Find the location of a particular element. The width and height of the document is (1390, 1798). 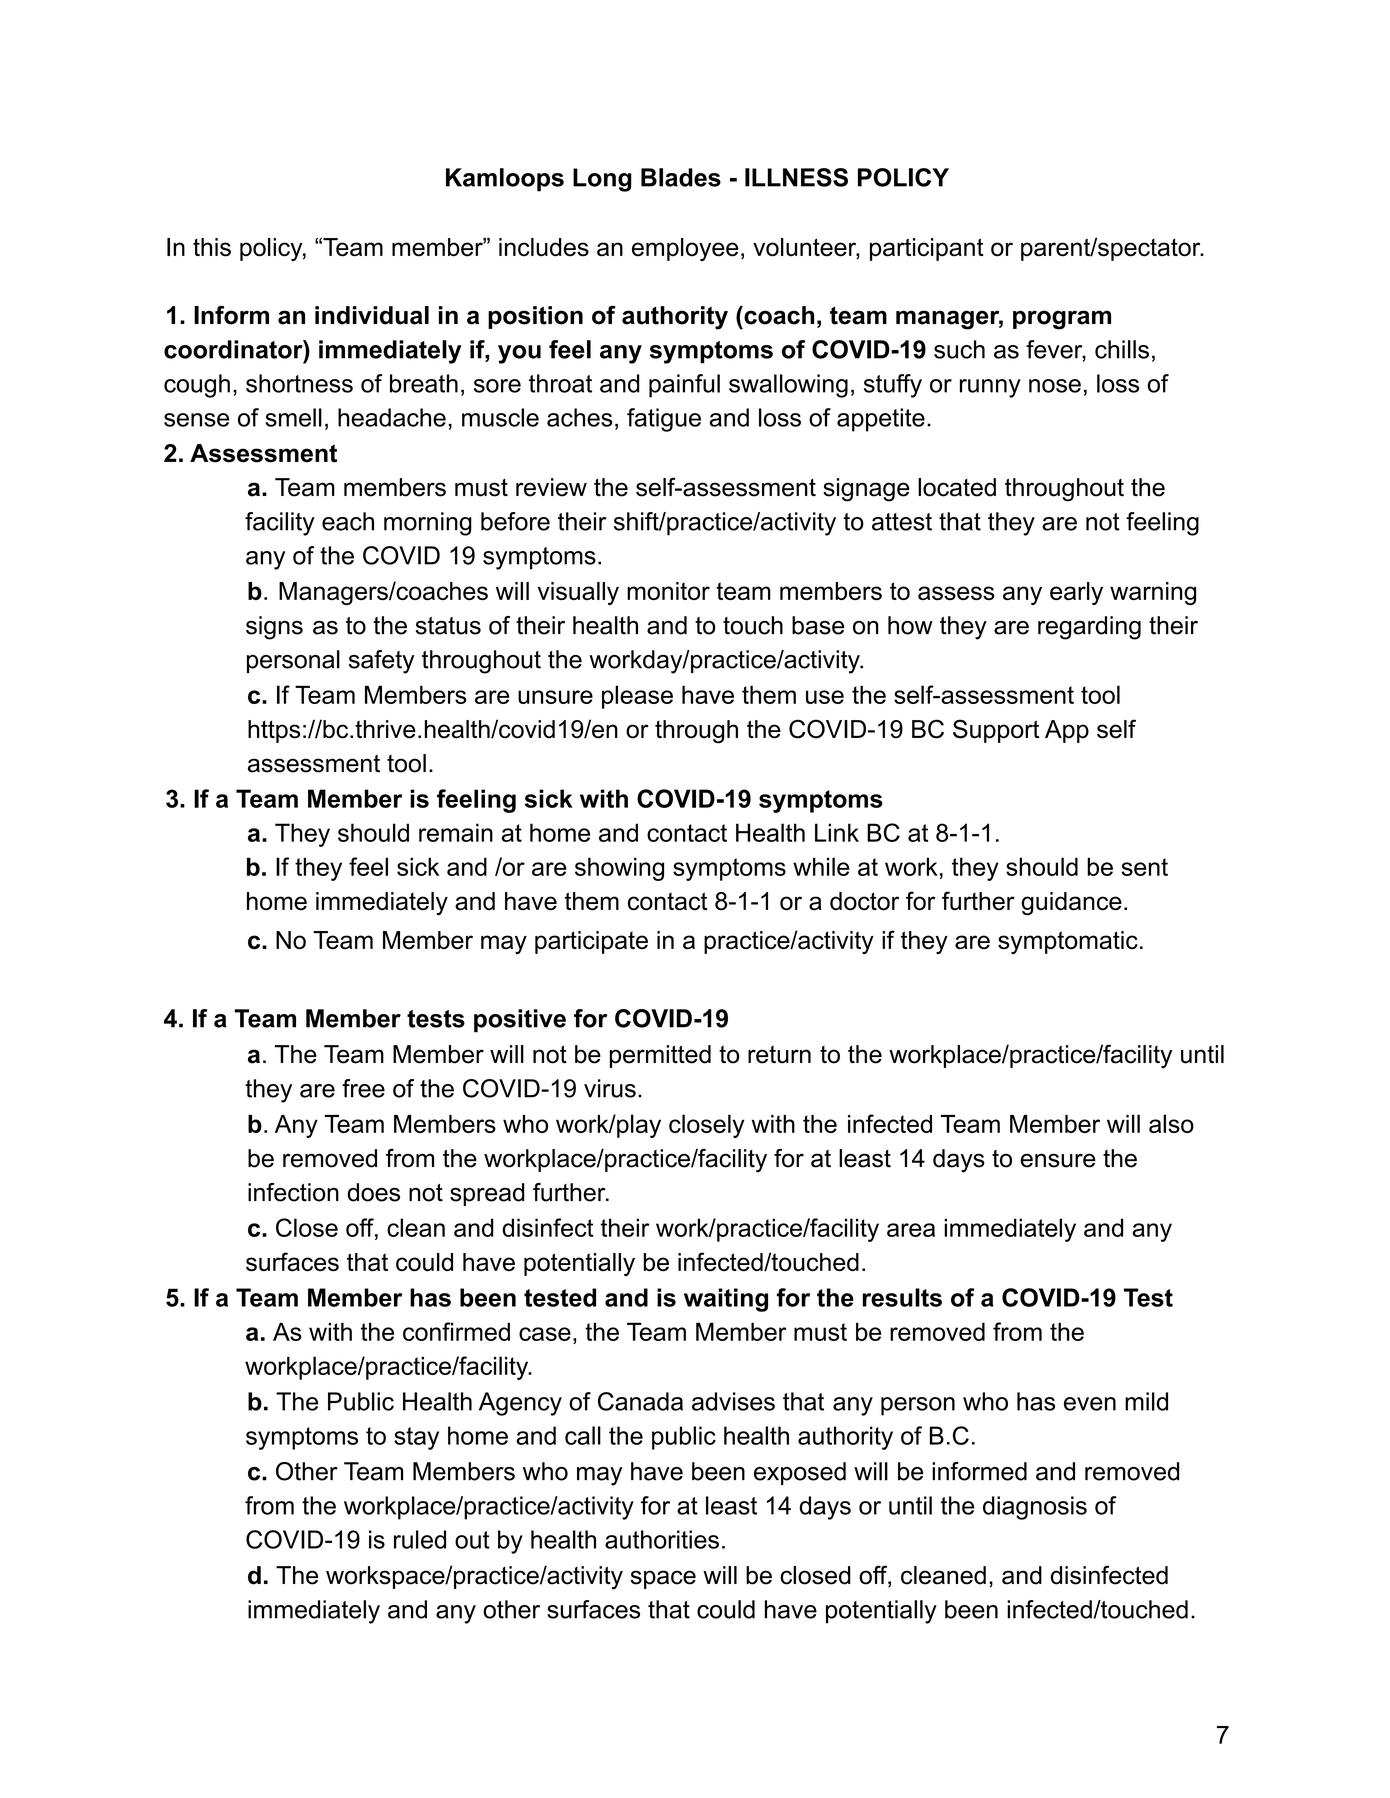

this is located at coordinates (212, 247).
